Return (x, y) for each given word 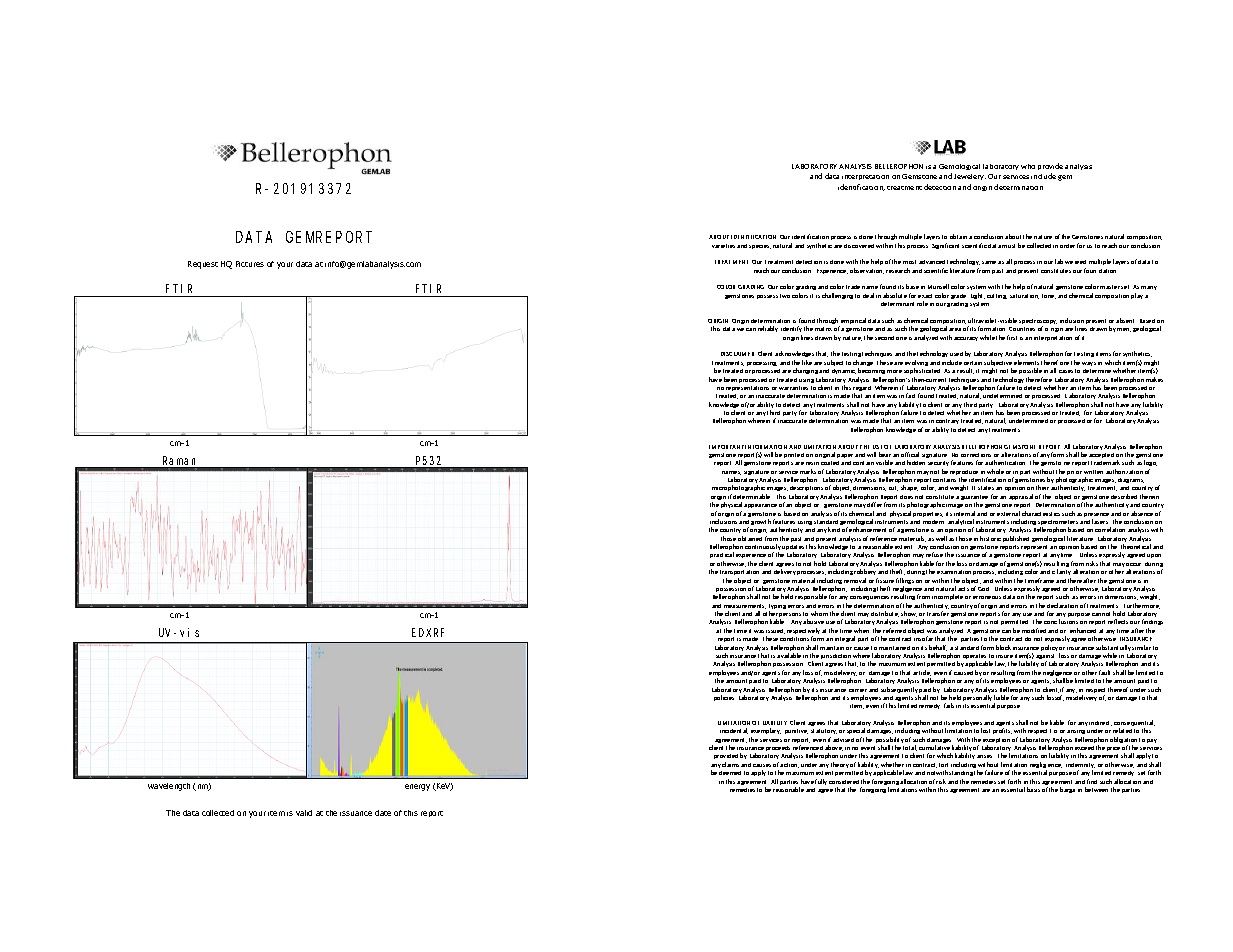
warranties (793, 388)
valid (304, 813)
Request (203, 265)
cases (1066, 371)
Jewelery (970, 177)
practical (722, 557)
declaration (1062, 605)
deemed (730, 773)
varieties (723, 246)
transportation (739, 572)
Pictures (250, 264)
